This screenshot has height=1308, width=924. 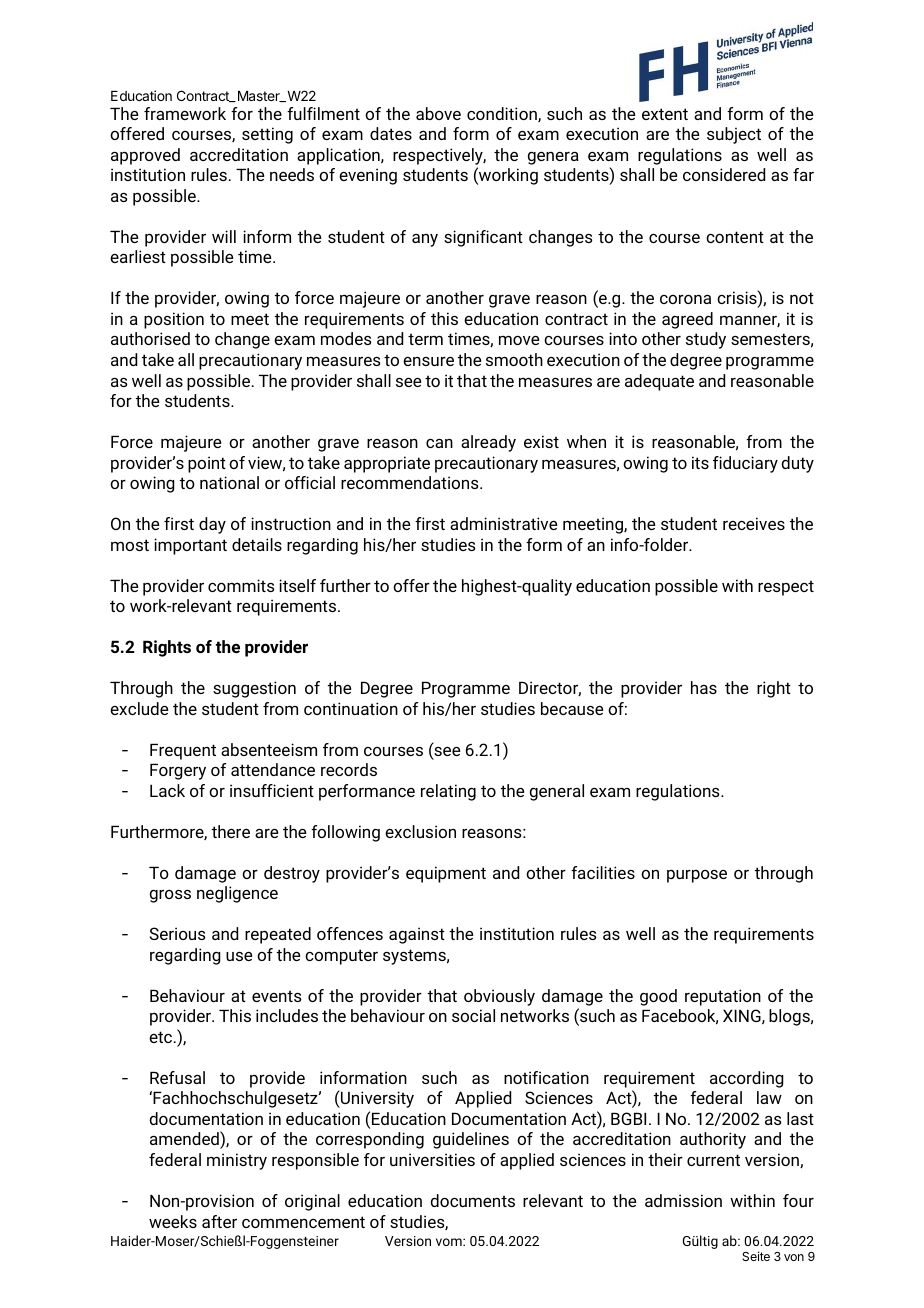 I want to click on receives, so click(x=754, y=523).
